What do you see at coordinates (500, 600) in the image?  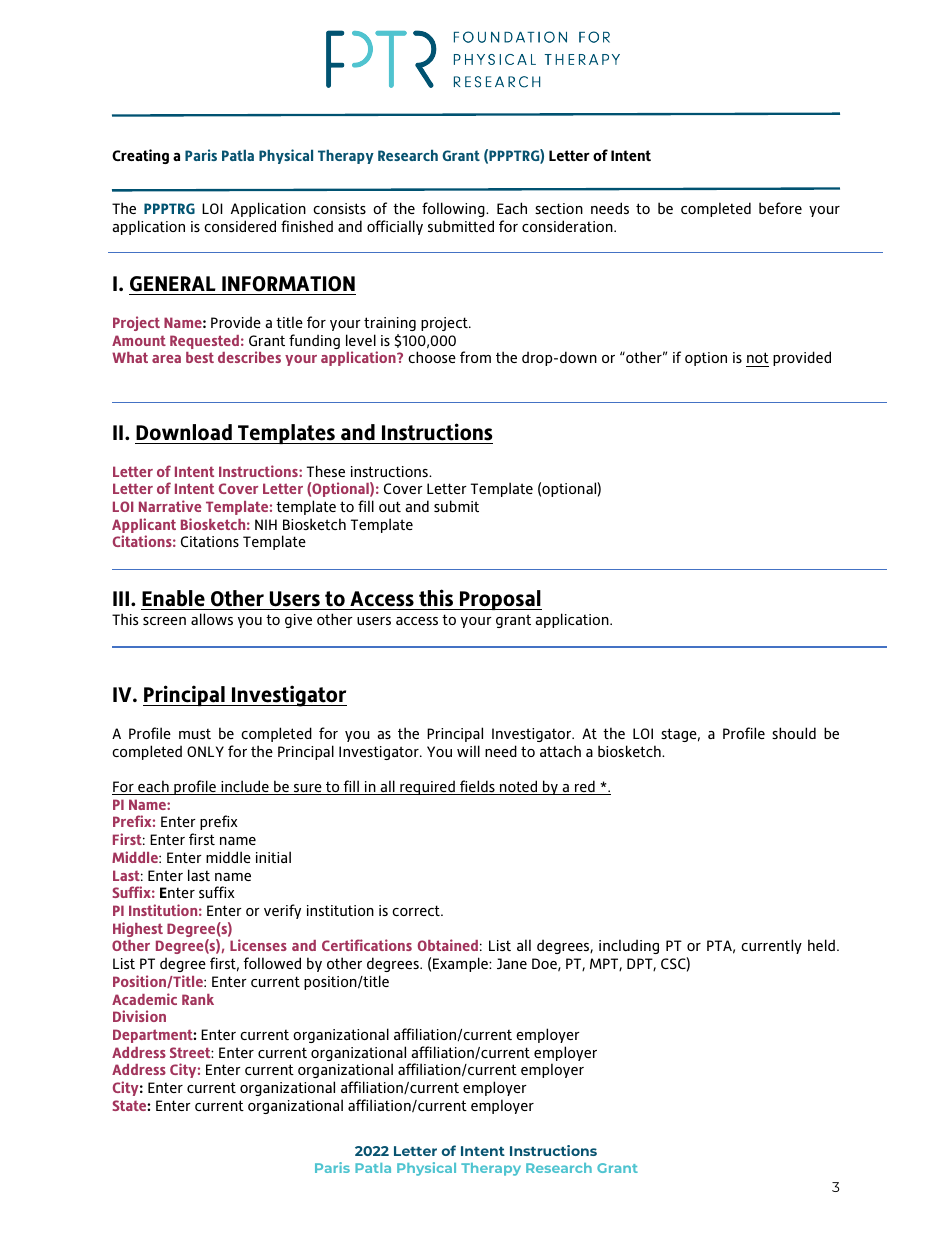 I see `Proposal` at bounding box center [500, 600].
